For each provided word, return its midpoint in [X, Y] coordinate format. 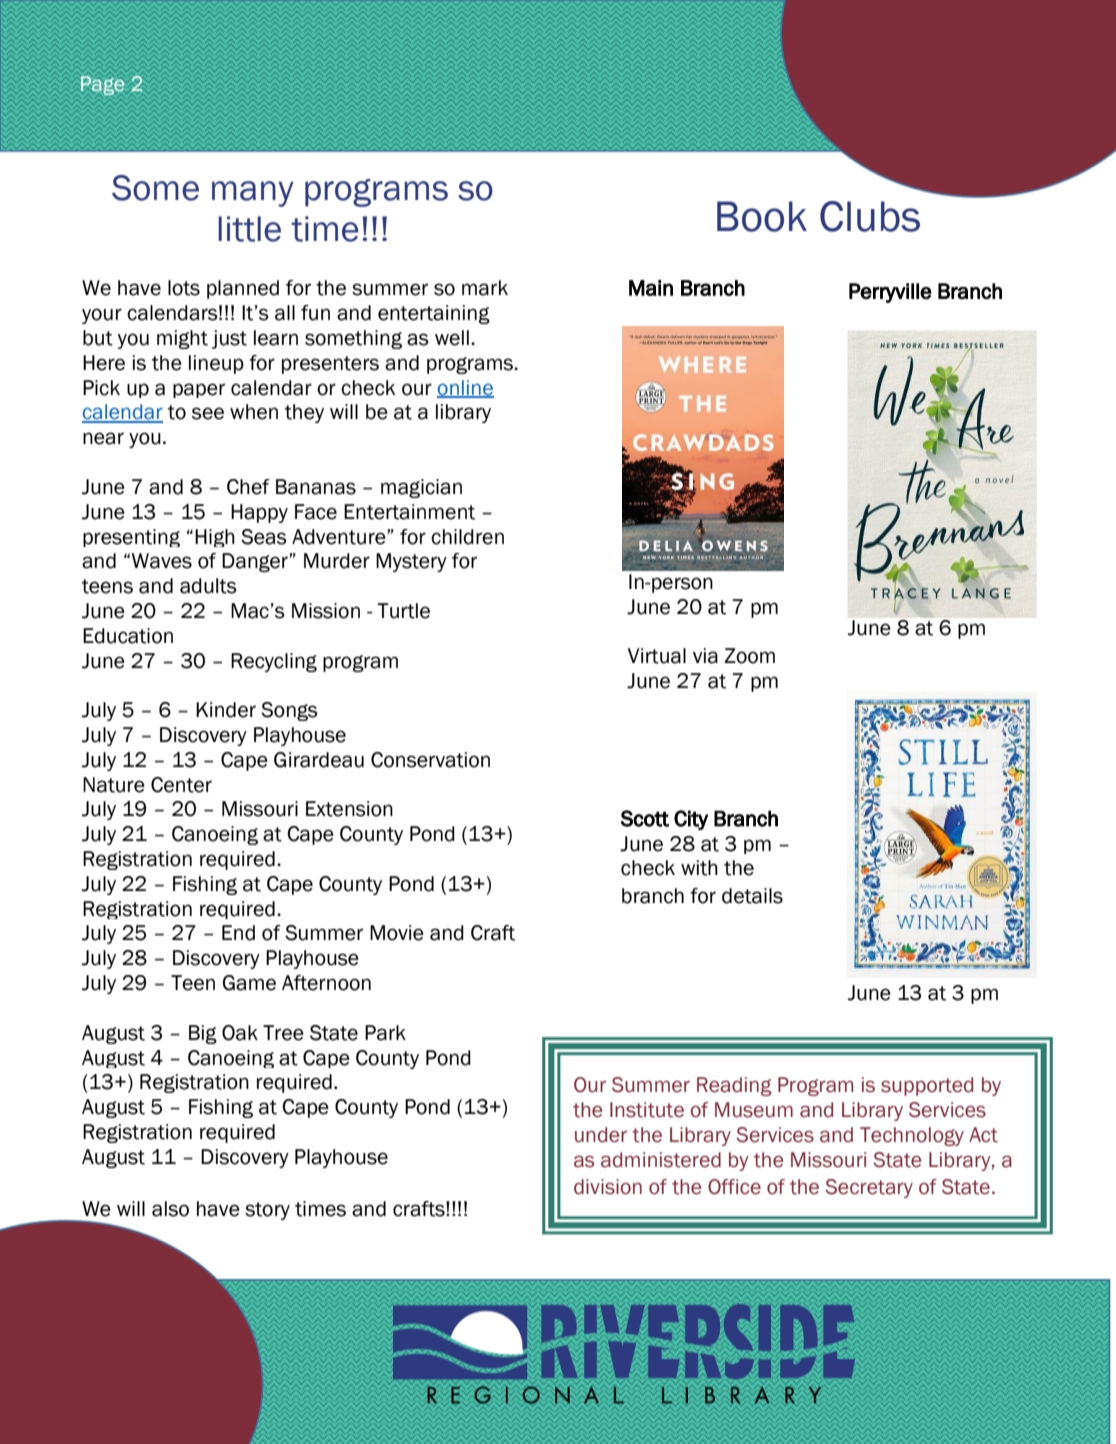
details [752, 896]
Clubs [870, 216]
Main [651, 288]
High [215, 538]
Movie [397, 933]
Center [181, 785]
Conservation [430, 760]
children [467, 537]
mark [485, 288]
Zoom [749, 656]
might [182, 339]
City [691, 820]
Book [762, 216]
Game [249, 983]
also [170, 1209]
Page [102, 85]
